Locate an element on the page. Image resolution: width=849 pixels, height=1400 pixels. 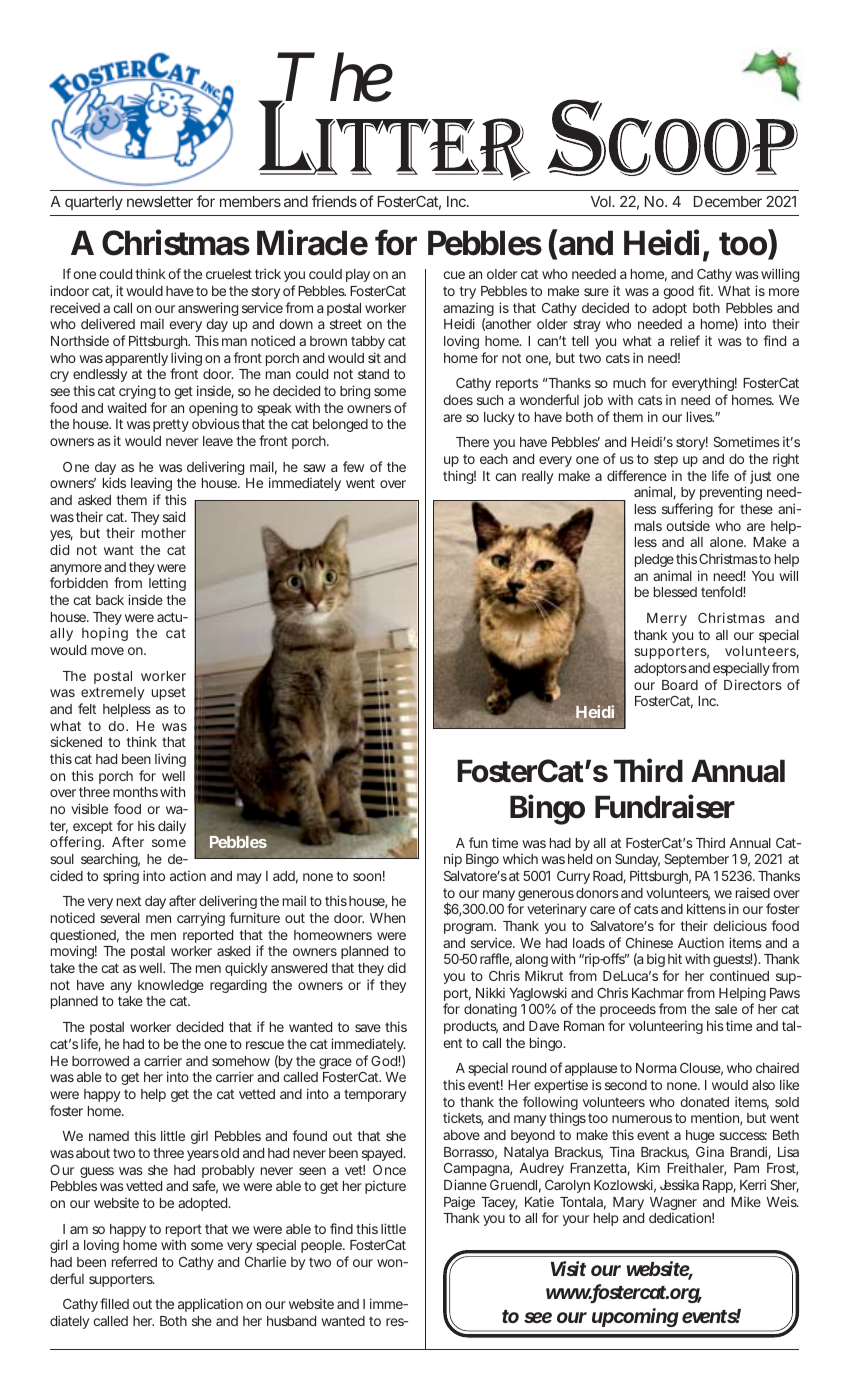
referred is located at coordinates (134, 1261).
